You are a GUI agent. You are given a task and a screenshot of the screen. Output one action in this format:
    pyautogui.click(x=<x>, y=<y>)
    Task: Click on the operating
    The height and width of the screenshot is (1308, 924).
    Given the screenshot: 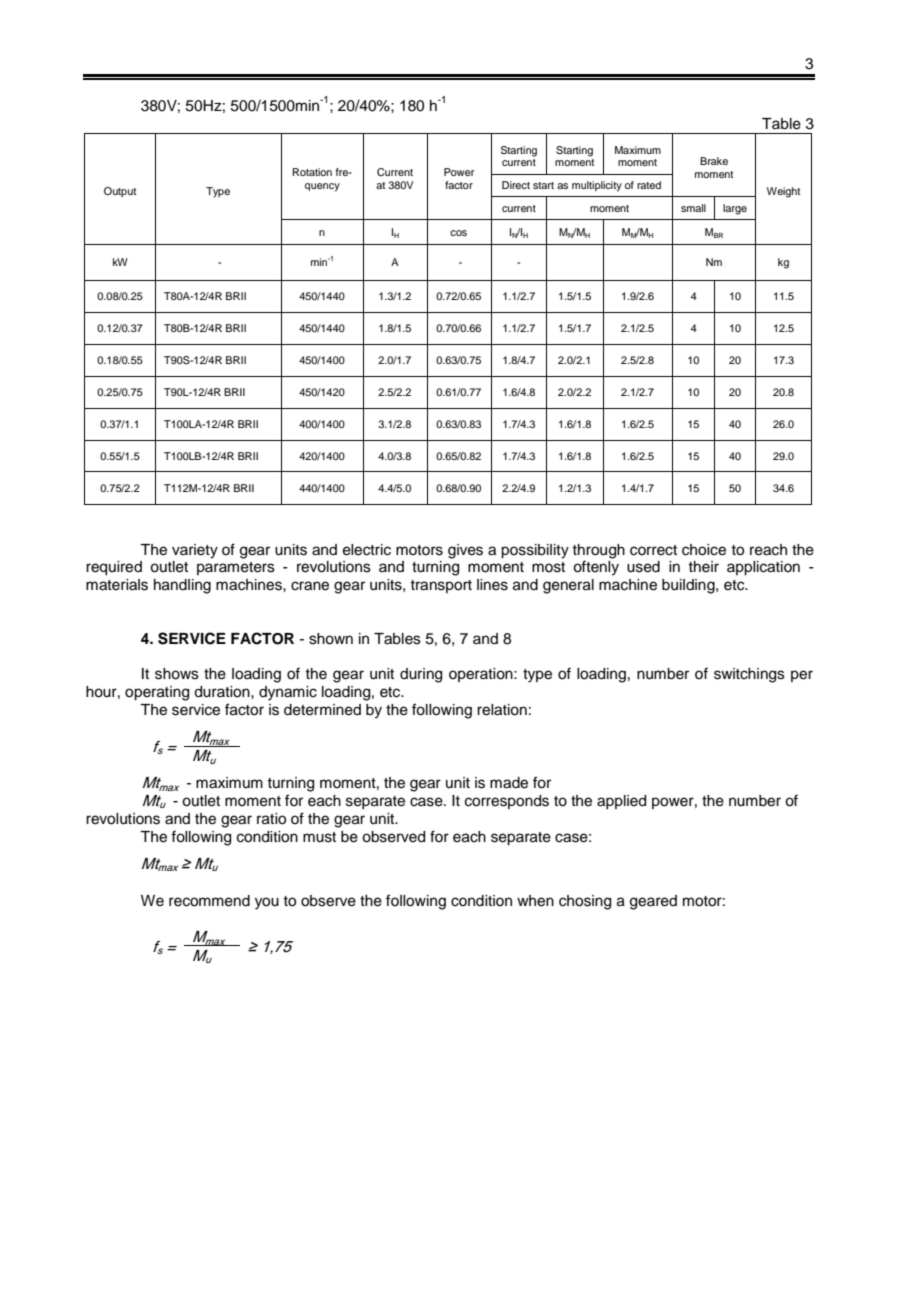 What is the action you would take?
    pyautogui.click(x=157, y=693)
